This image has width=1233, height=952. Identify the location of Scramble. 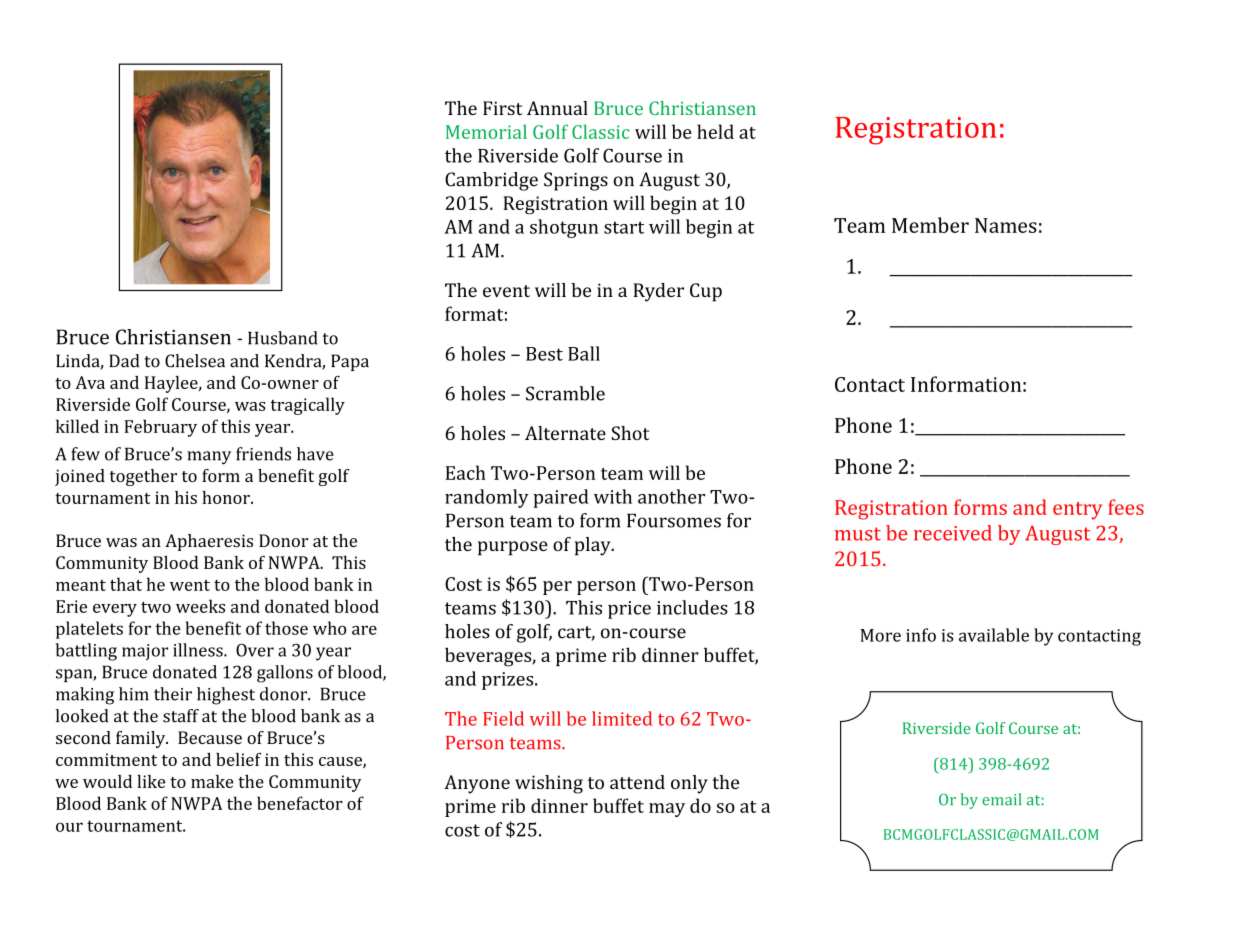
(565, 393).
